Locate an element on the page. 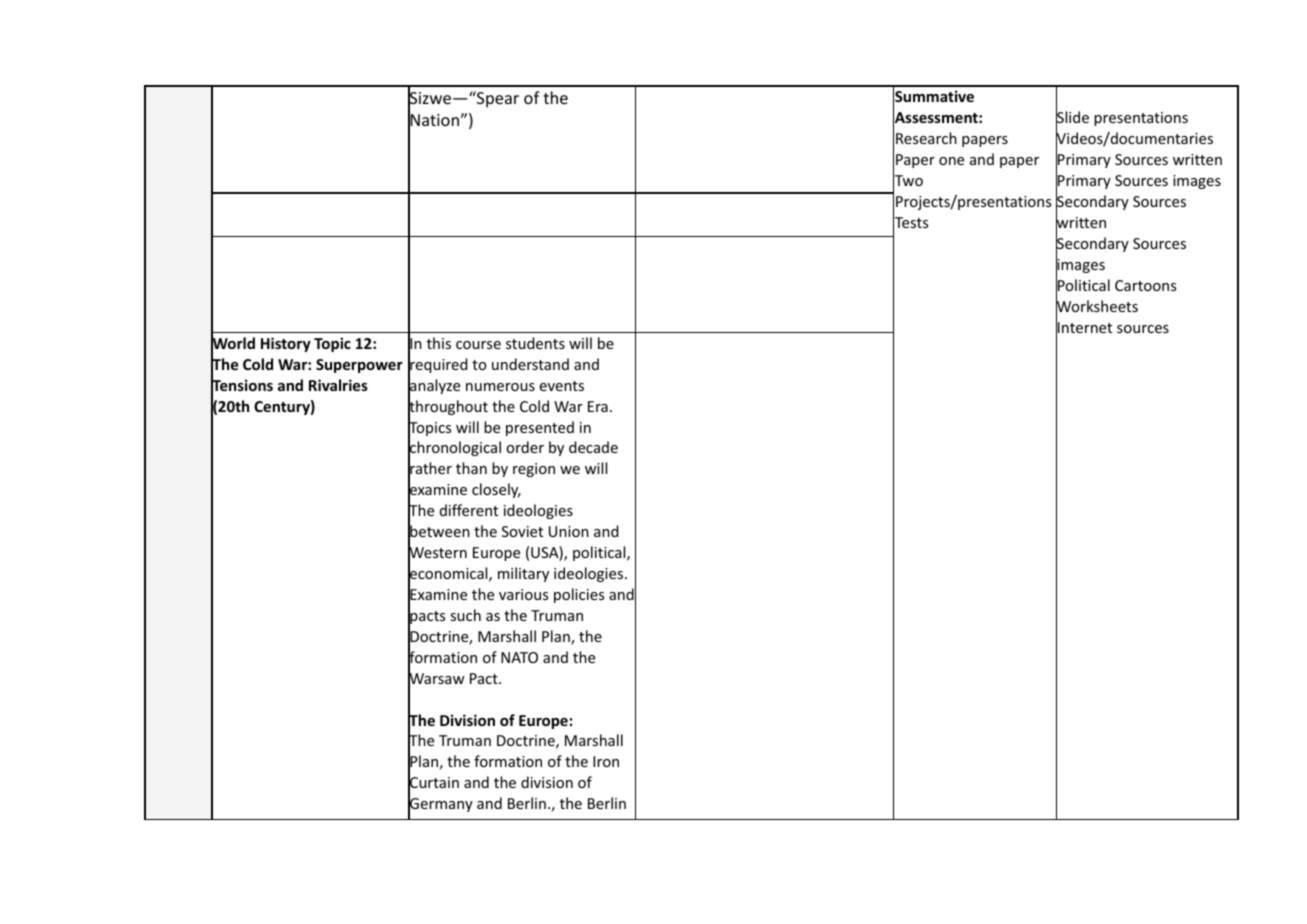  Union is located at coordinates (569, 531).
